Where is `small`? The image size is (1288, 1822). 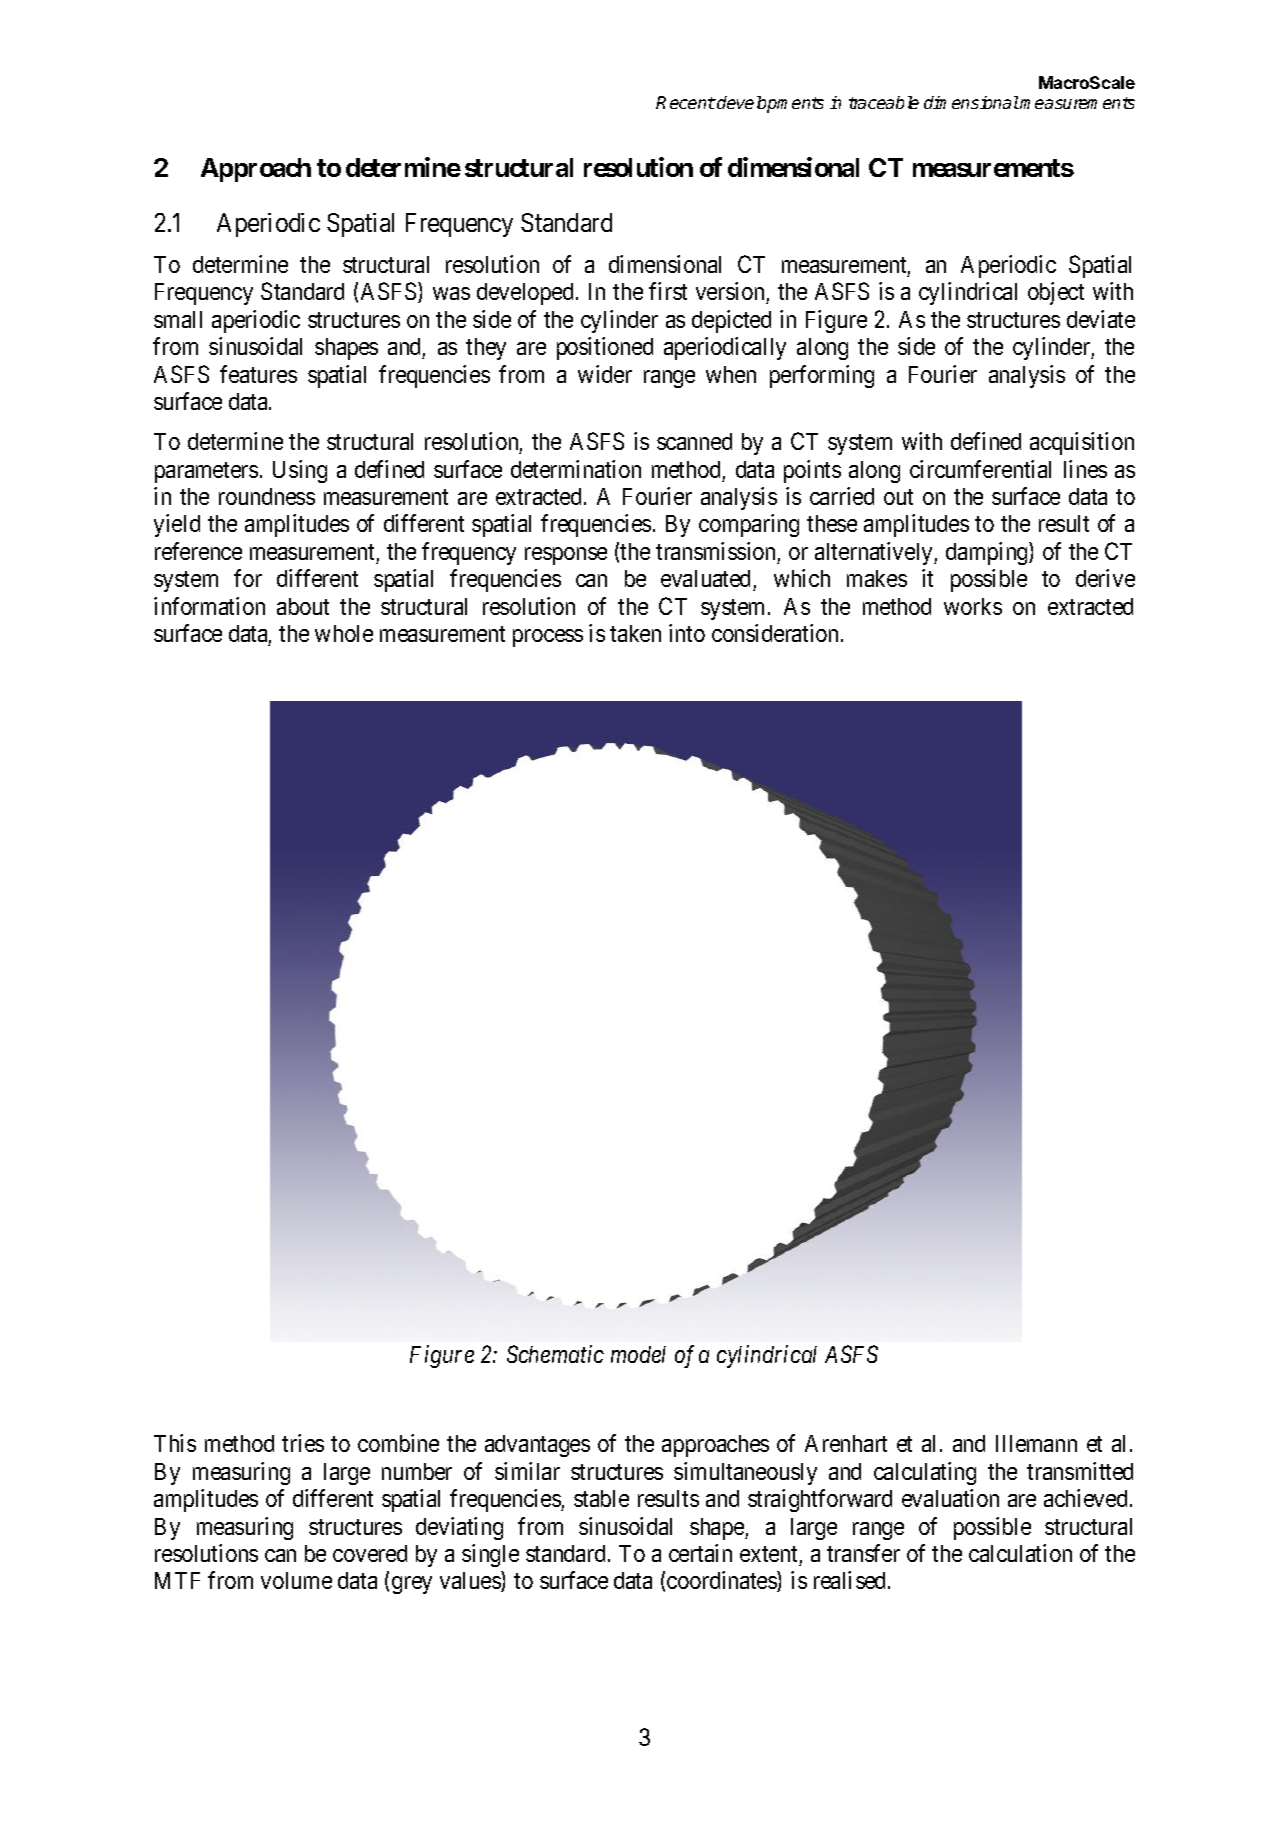
small is located at coordinates (178, 319).
